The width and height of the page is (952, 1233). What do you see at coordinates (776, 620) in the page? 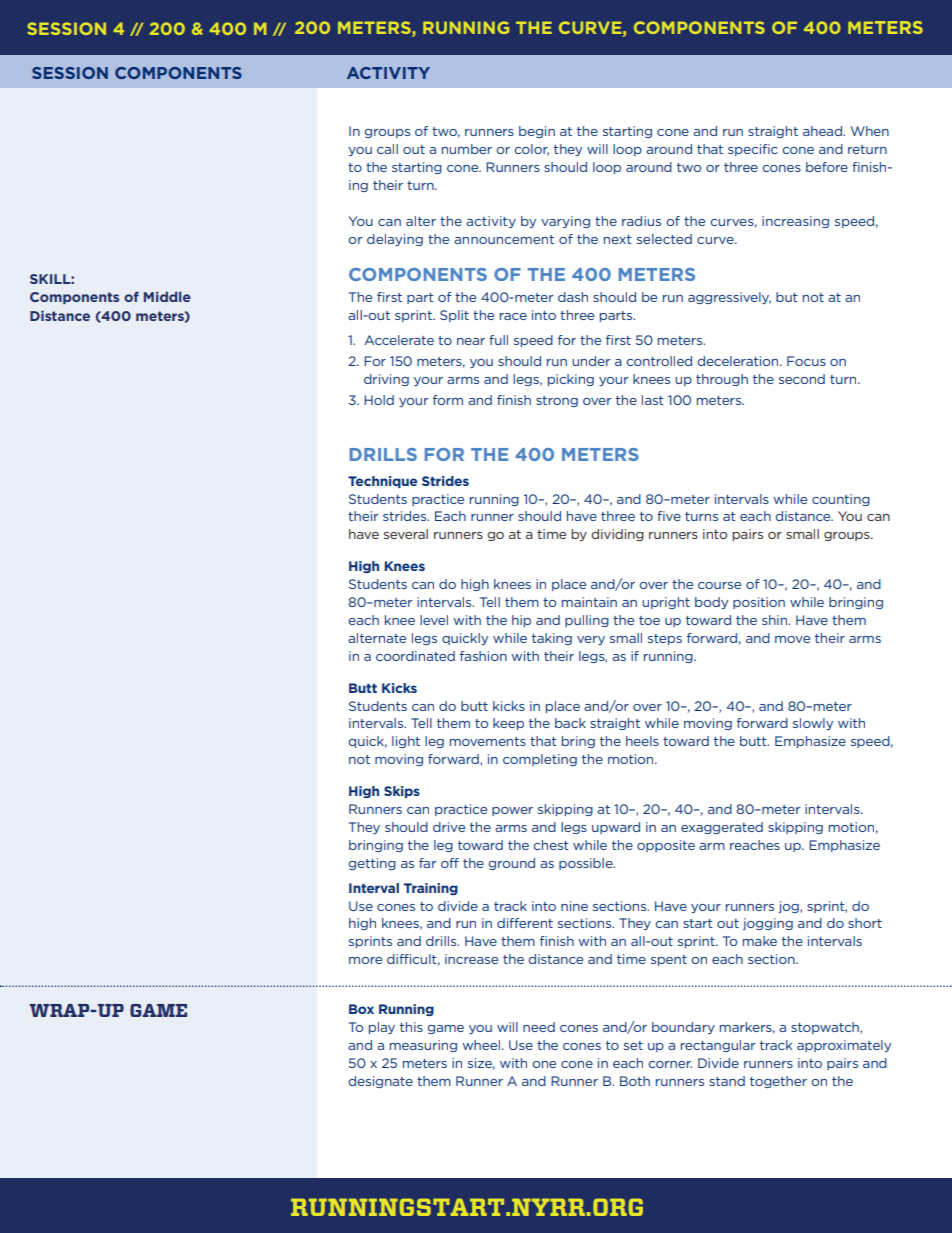
I see `shin` at bounding box center [776, 620].
